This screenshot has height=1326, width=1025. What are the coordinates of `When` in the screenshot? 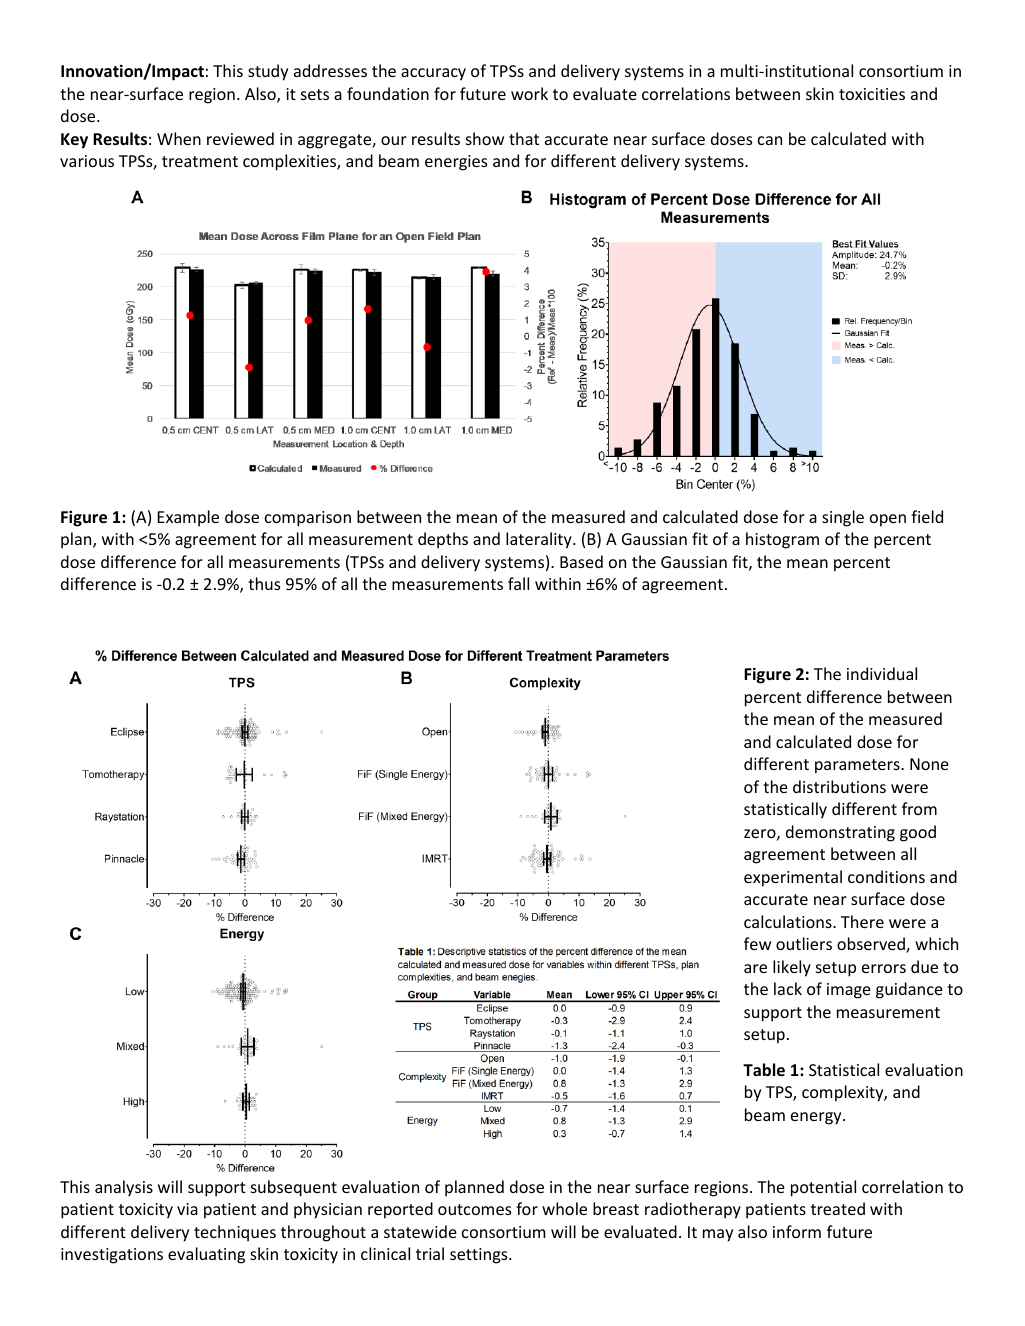 It's located at (179, 138).
